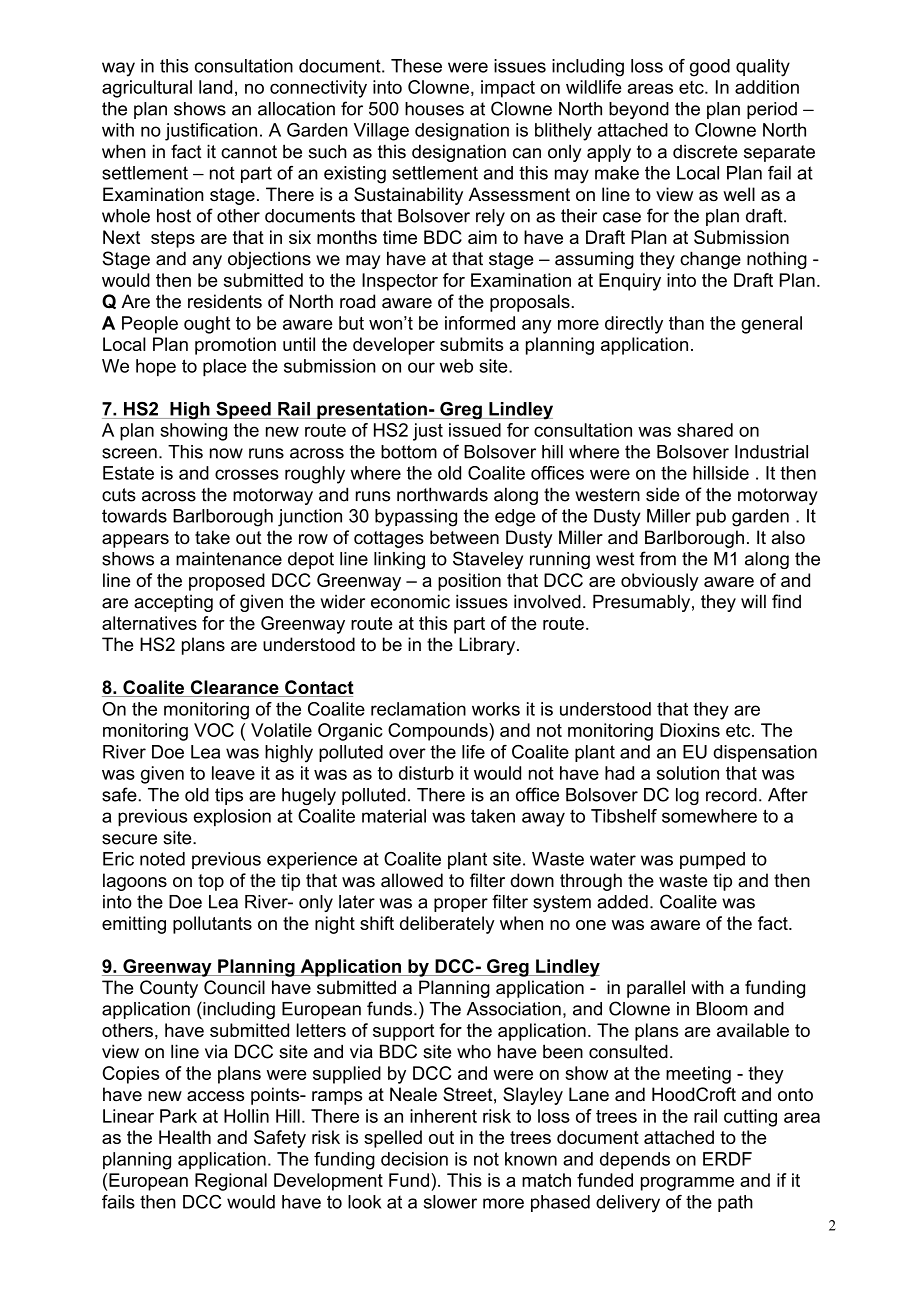  Describe the element at coordinates (450, 1202) in the screenshot. I see `slower` at that location.
